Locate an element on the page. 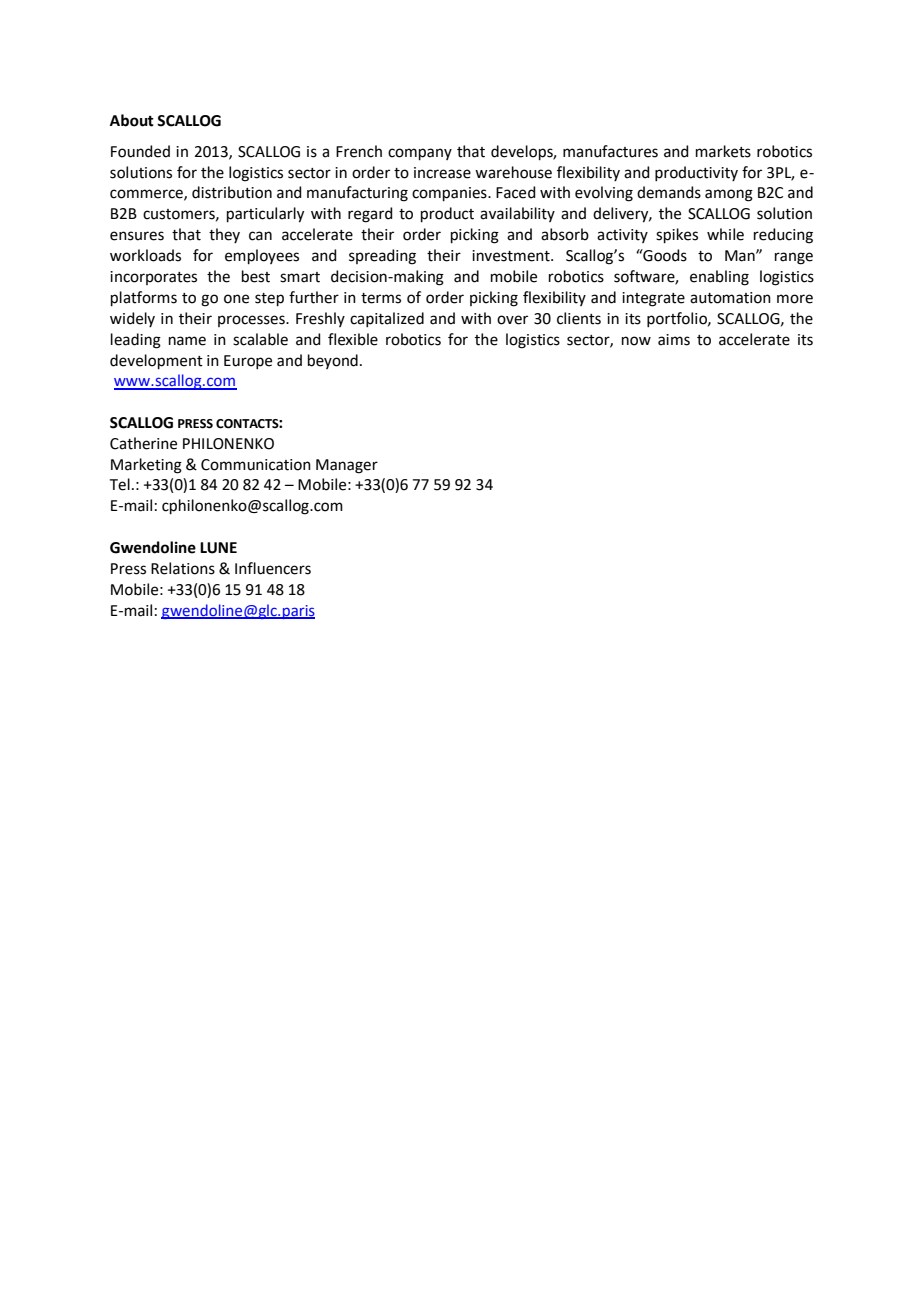 This document has width=924, height=1308. Influencers is located at coordinates (273, 568).
